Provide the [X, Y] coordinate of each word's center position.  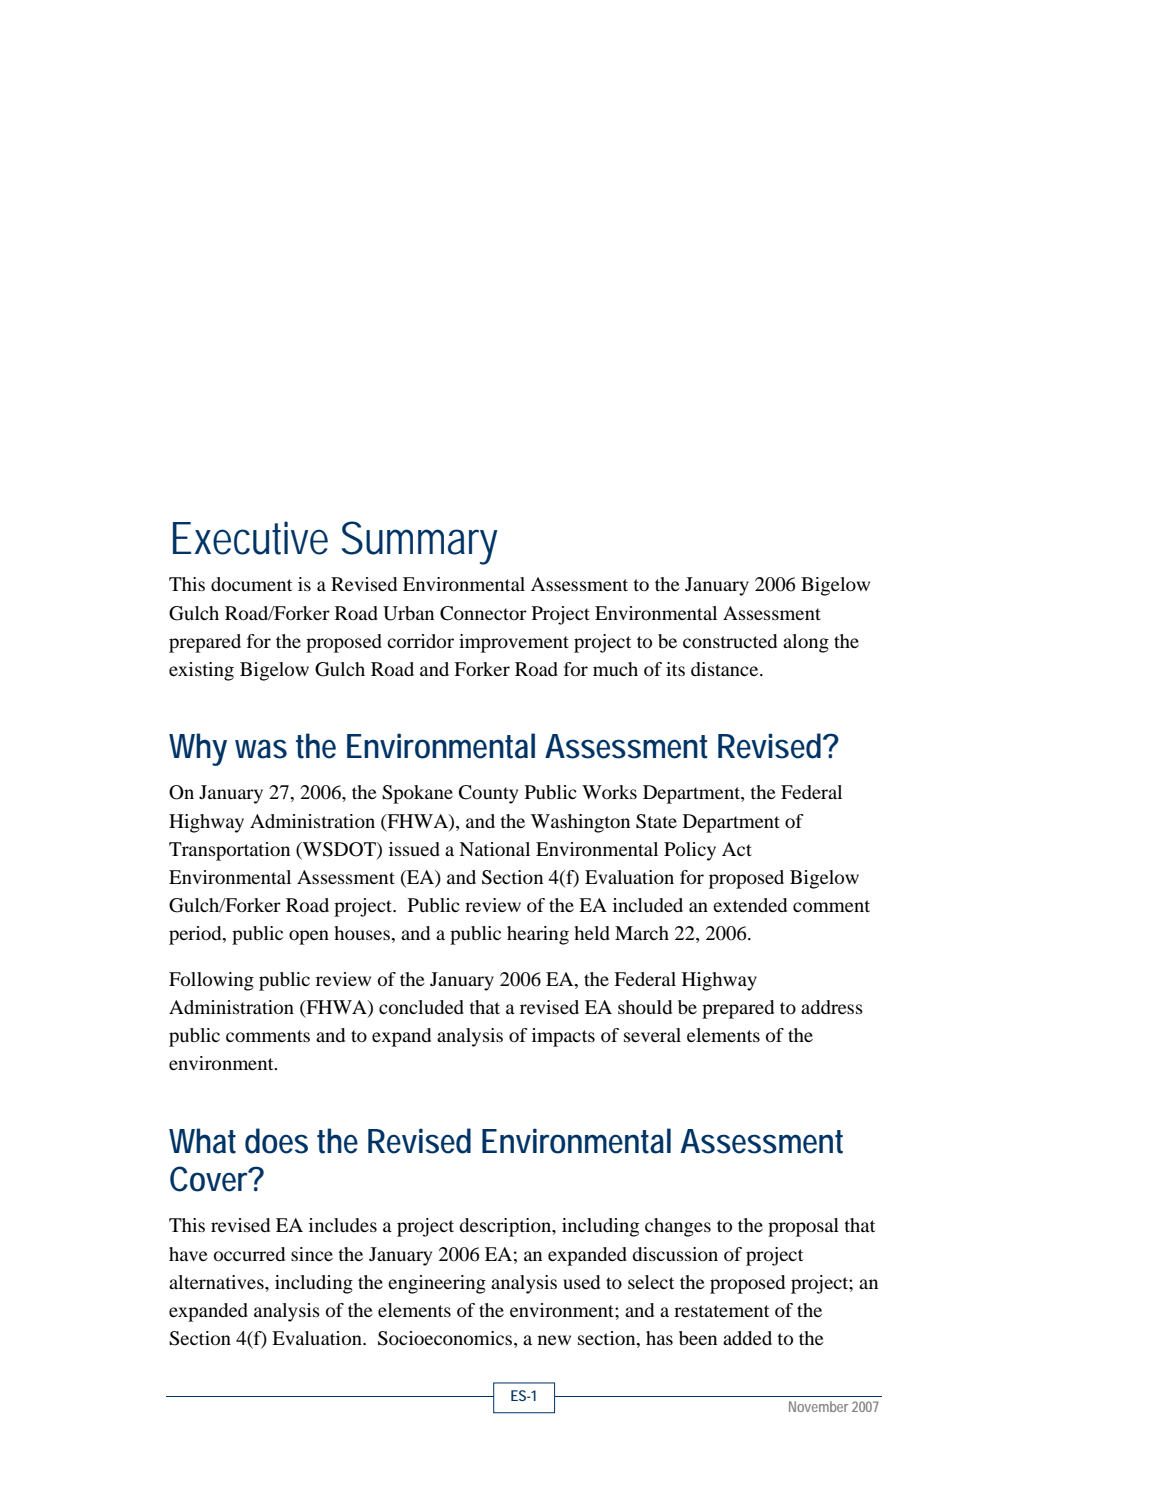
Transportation [229, 851]
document [251, 584]
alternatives [217, 1282]
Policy [690, 851]
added [747, 1338]
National [494, 849]
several [652, 1035]
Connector [483, 613]
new [554, 1340]
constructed [730, 641]
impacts [563, 1037]
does [276, 1141]
